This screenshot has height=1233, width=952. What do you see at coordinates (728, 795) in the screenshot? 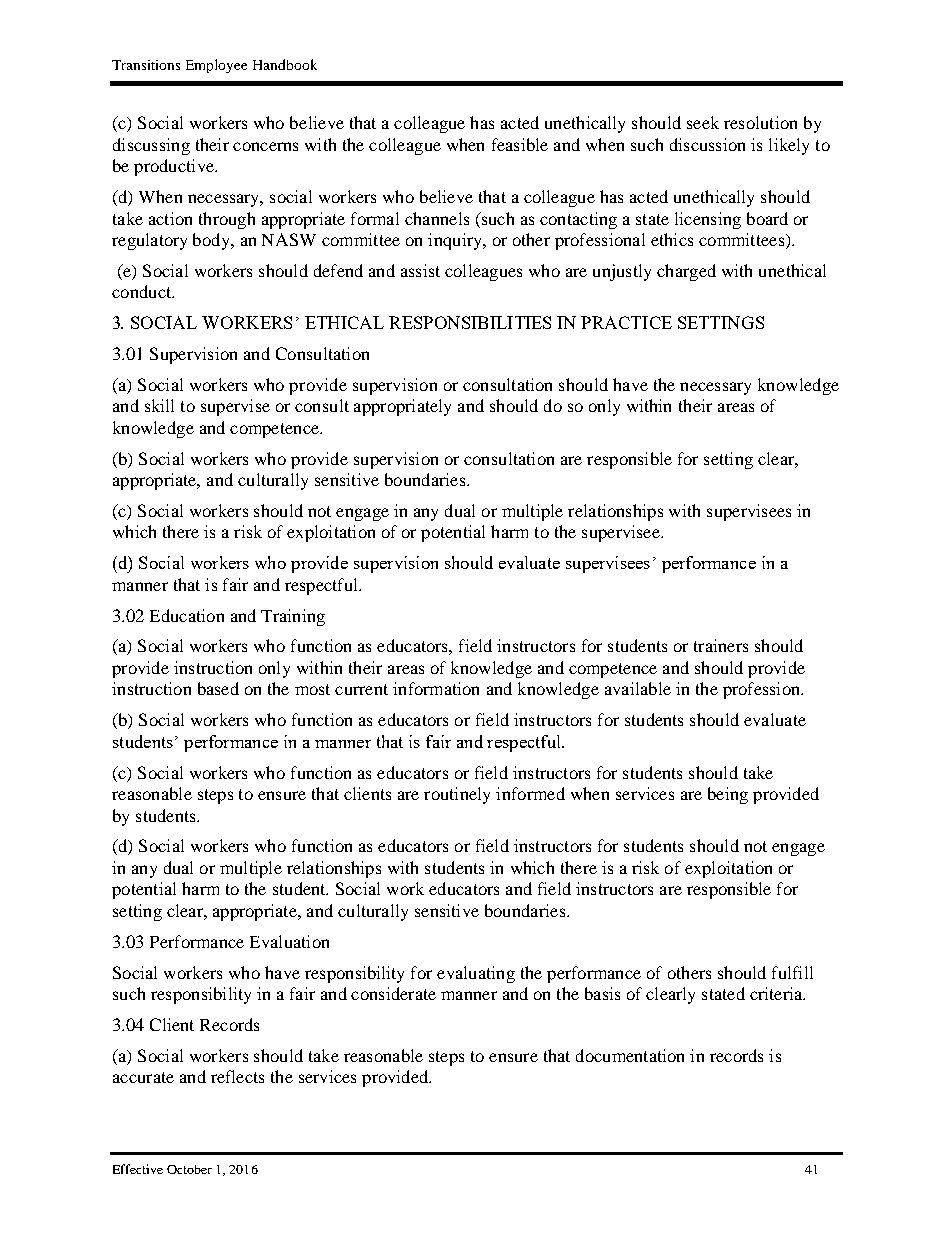
I see `being` at bounding box center [728, 795].
